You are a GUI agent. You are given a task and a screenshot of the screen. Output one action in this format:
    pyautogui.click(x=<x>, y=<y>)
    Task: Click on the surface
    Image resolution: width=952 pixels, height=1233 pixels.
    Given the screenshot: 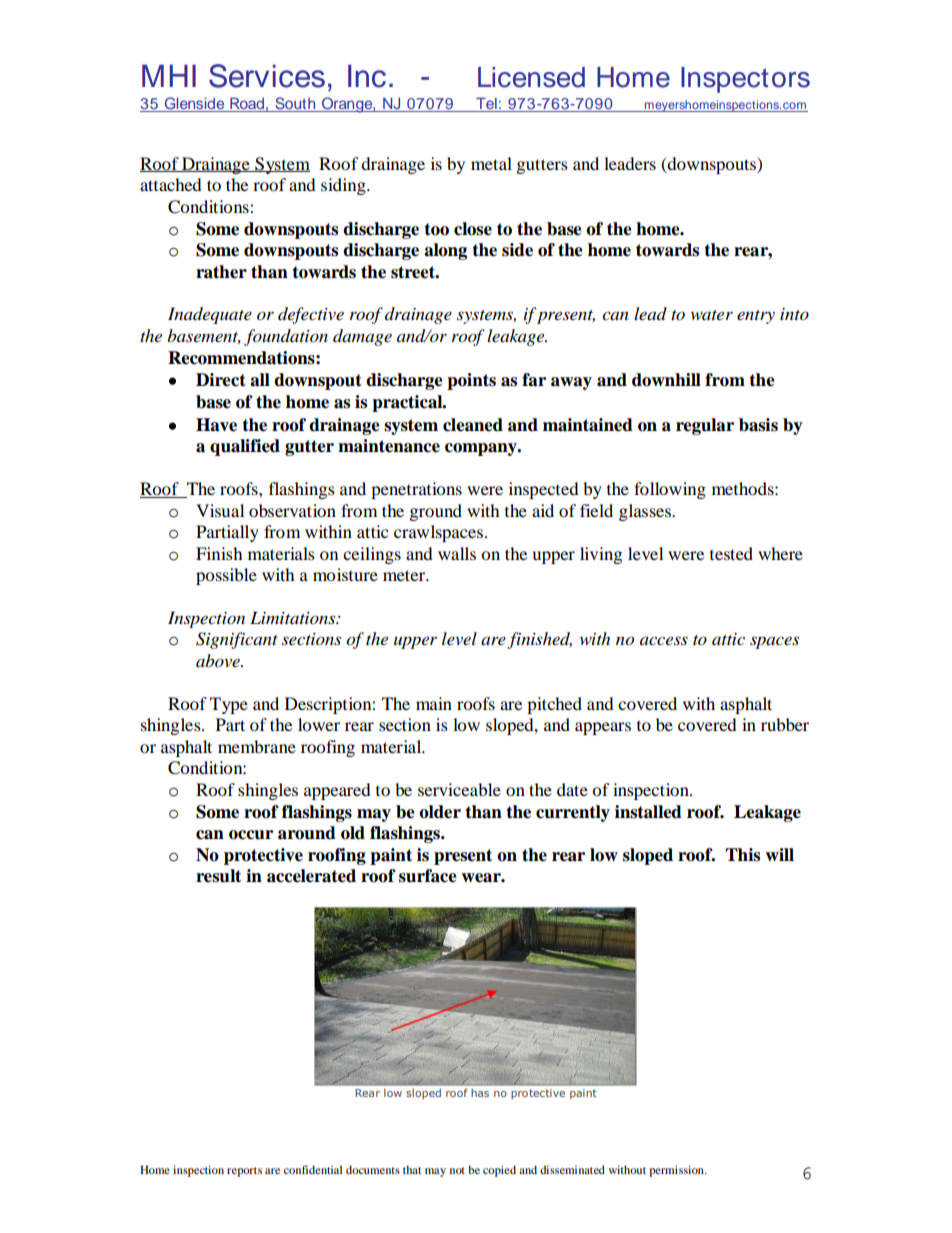 What is the action you would take?
    pyautogui.click(x=428, y=876)
